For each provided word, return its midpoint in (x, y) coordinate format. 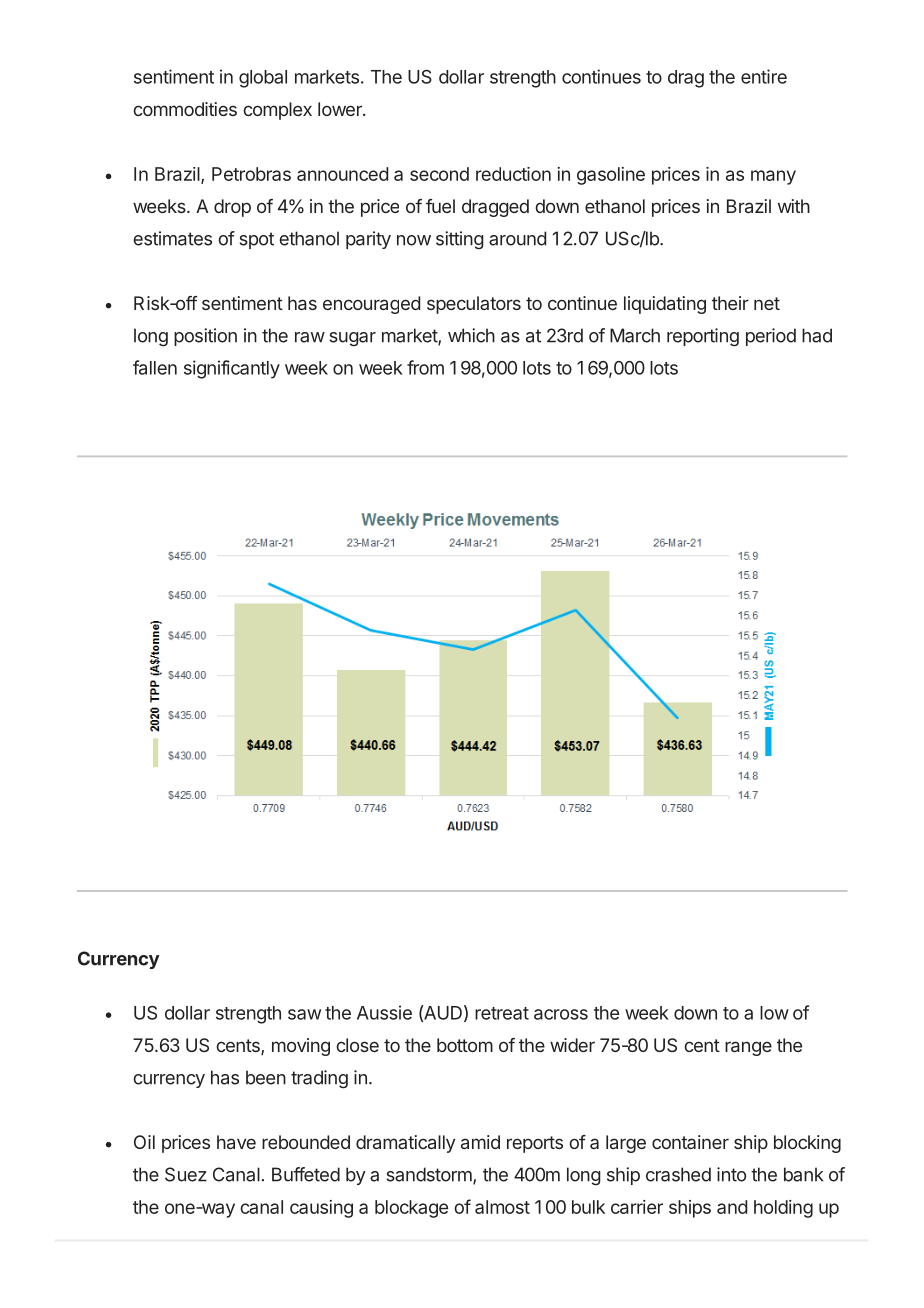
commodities (185, 109)
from (425, 367)
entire (764, 76)
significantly (232, 369)
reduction (513, 174)
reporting (703, 337)
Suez (186, 1174)
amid (480, 1142)
